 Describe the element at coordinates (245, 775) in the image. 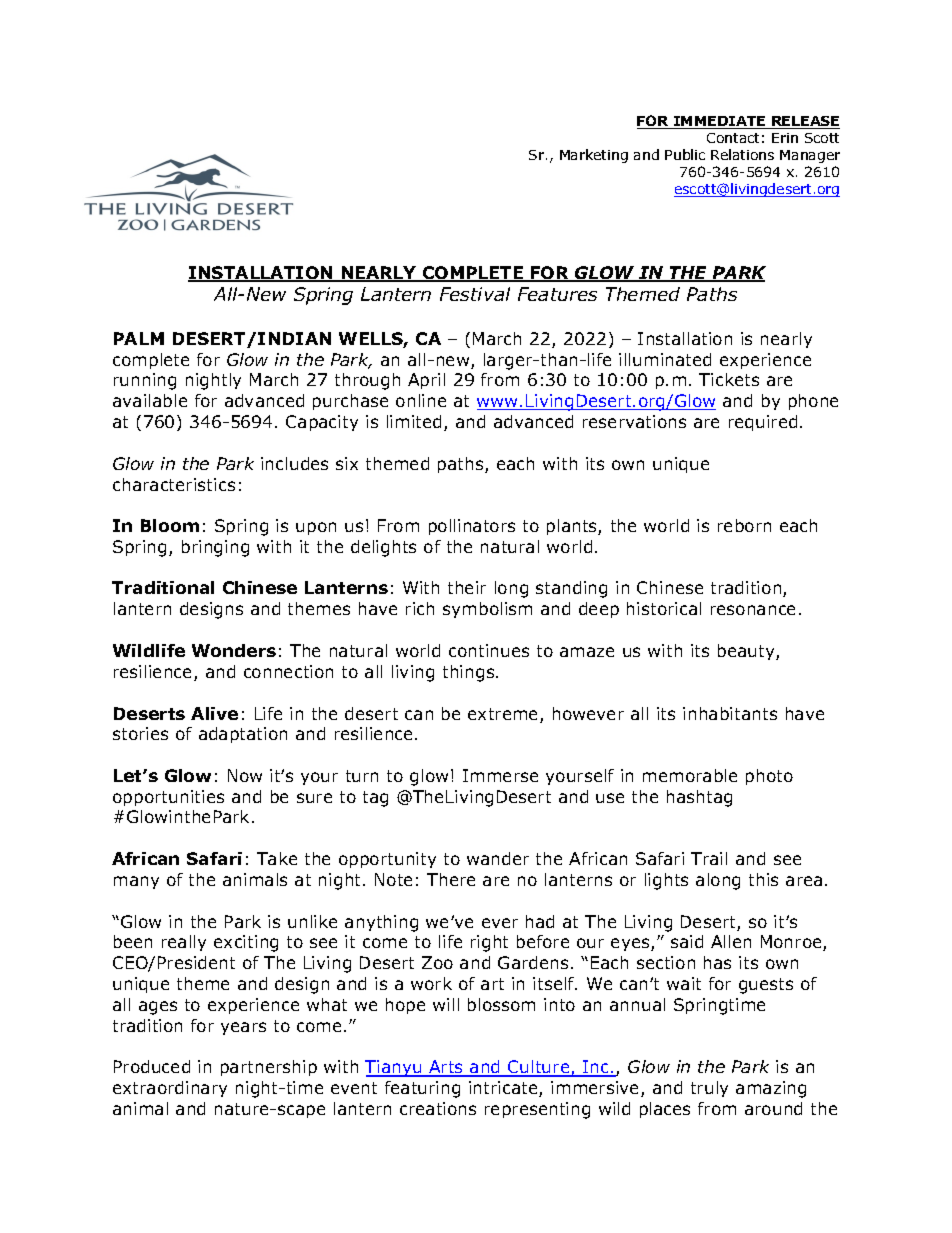

I see `Now` at that location.
